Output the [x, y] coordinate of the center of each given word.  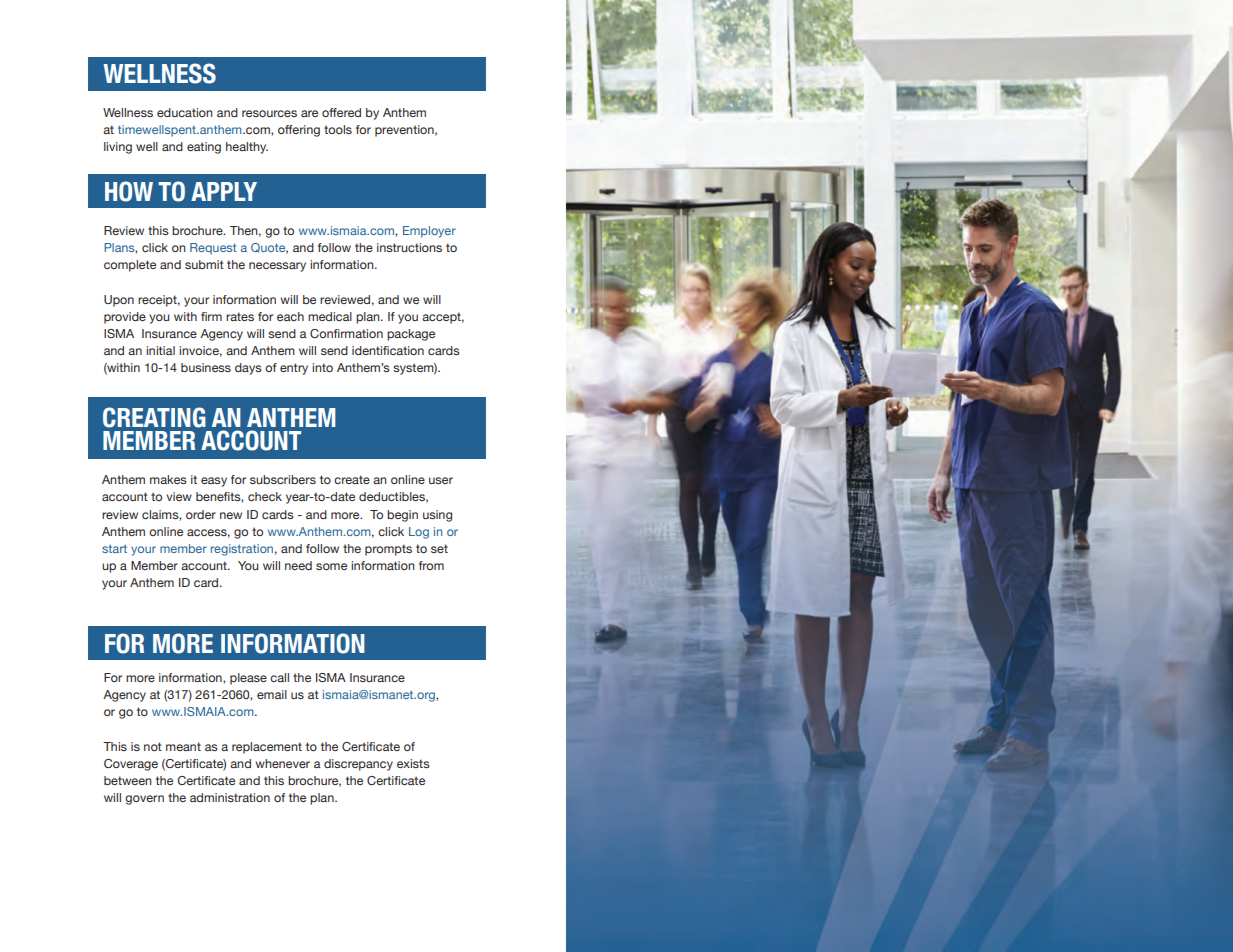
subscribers [283, 479]
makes [168, 479]
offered [341, 112]
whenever [282, 763]
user [441, 480]
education [185, 112]
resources [269, 113]
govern [144, 800]
